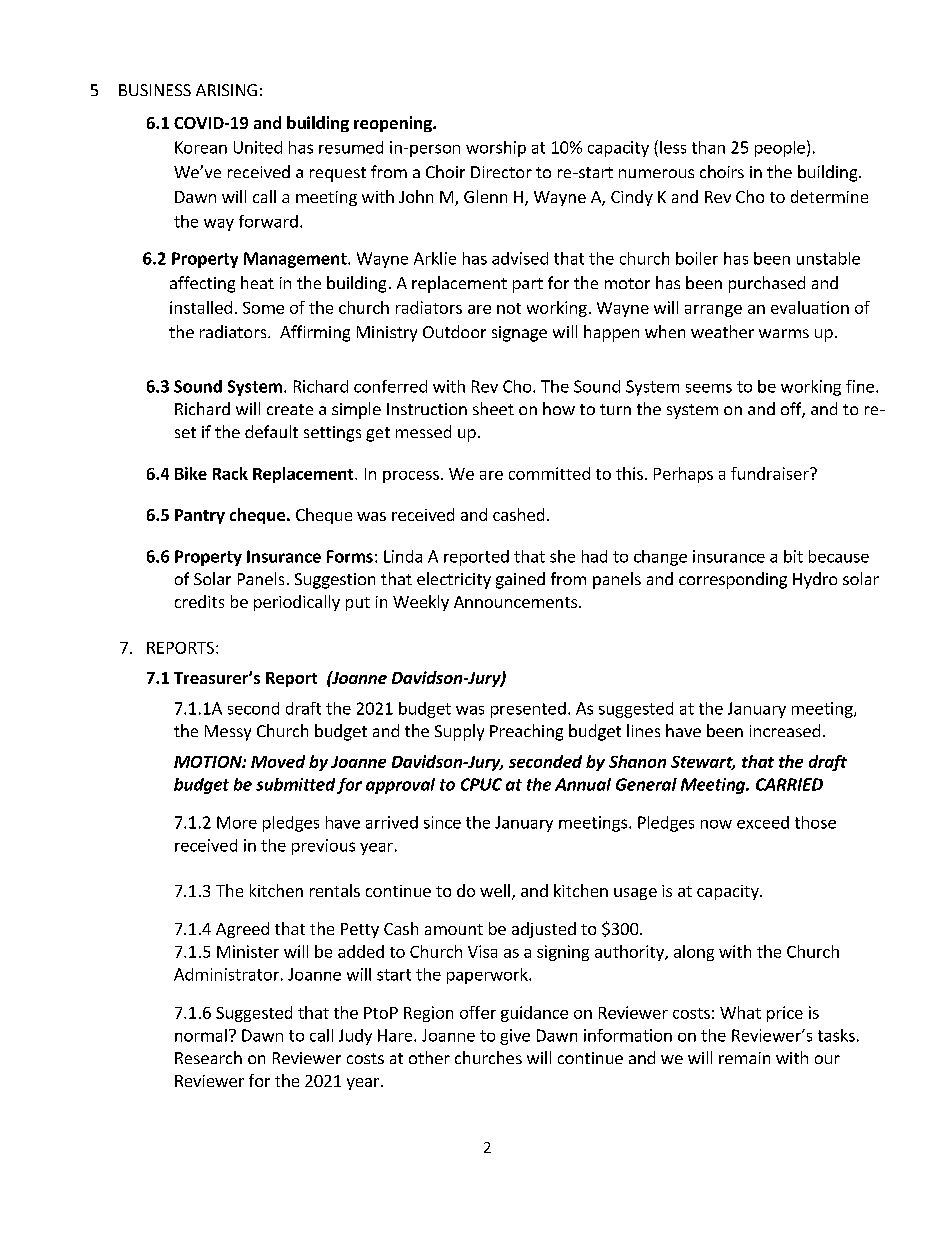 This screenshot has height=1233, width=952. I want to click on normal, so click(201, 1035).
